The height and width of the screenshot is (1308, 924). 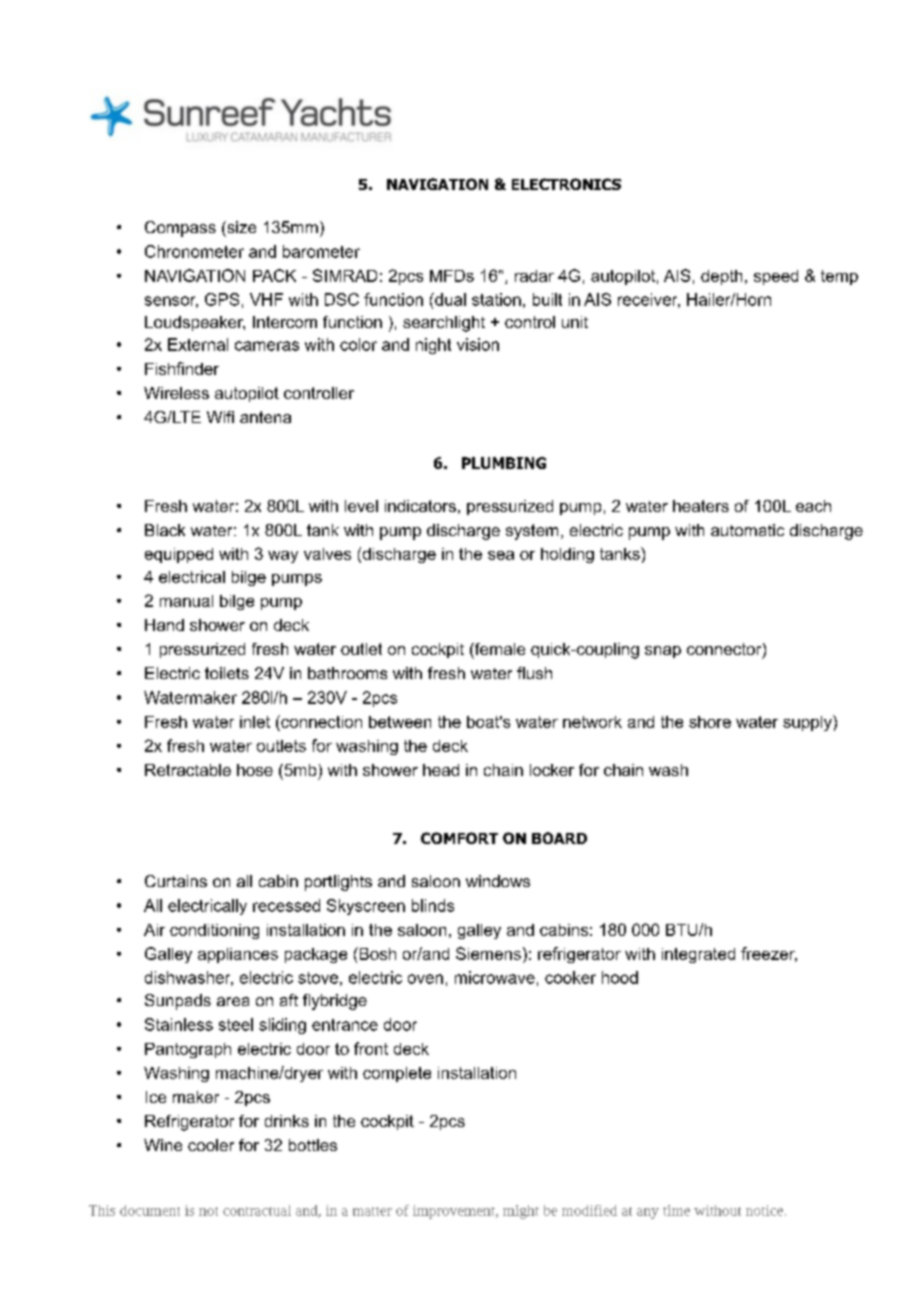 I want to click on flush, so click(x=534, y=673).
